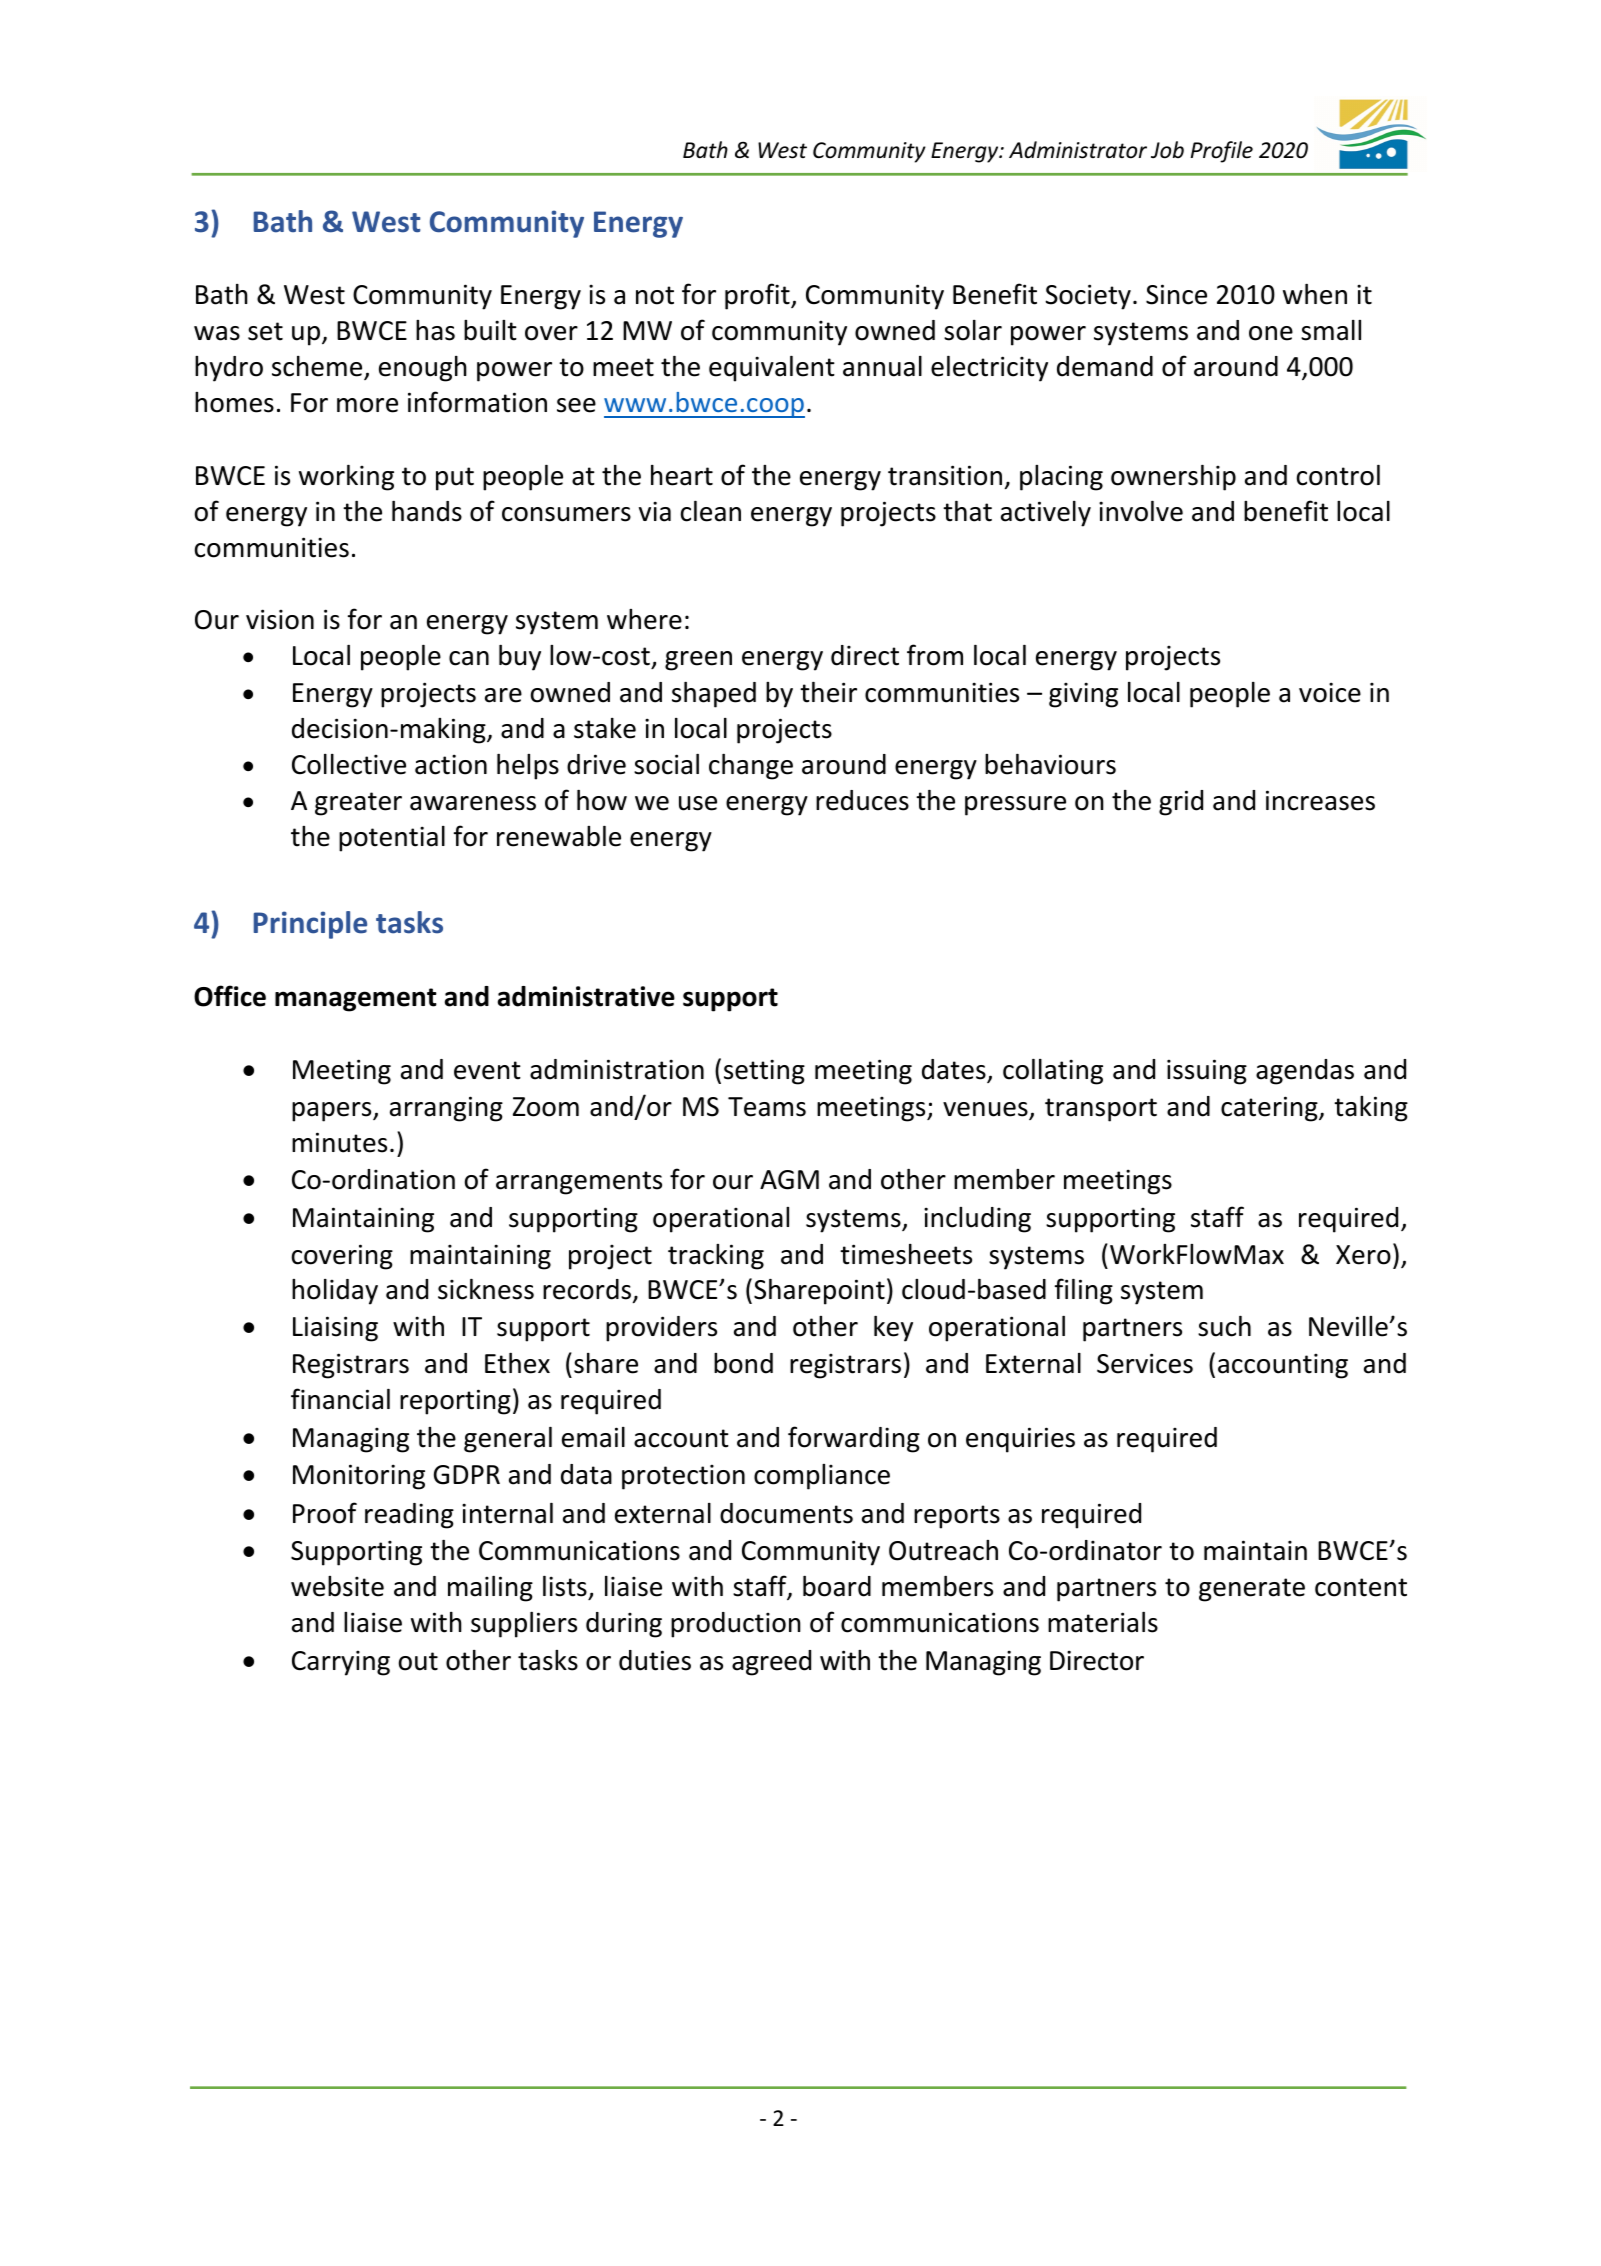  I want to click on profit, so click(758, 296).
